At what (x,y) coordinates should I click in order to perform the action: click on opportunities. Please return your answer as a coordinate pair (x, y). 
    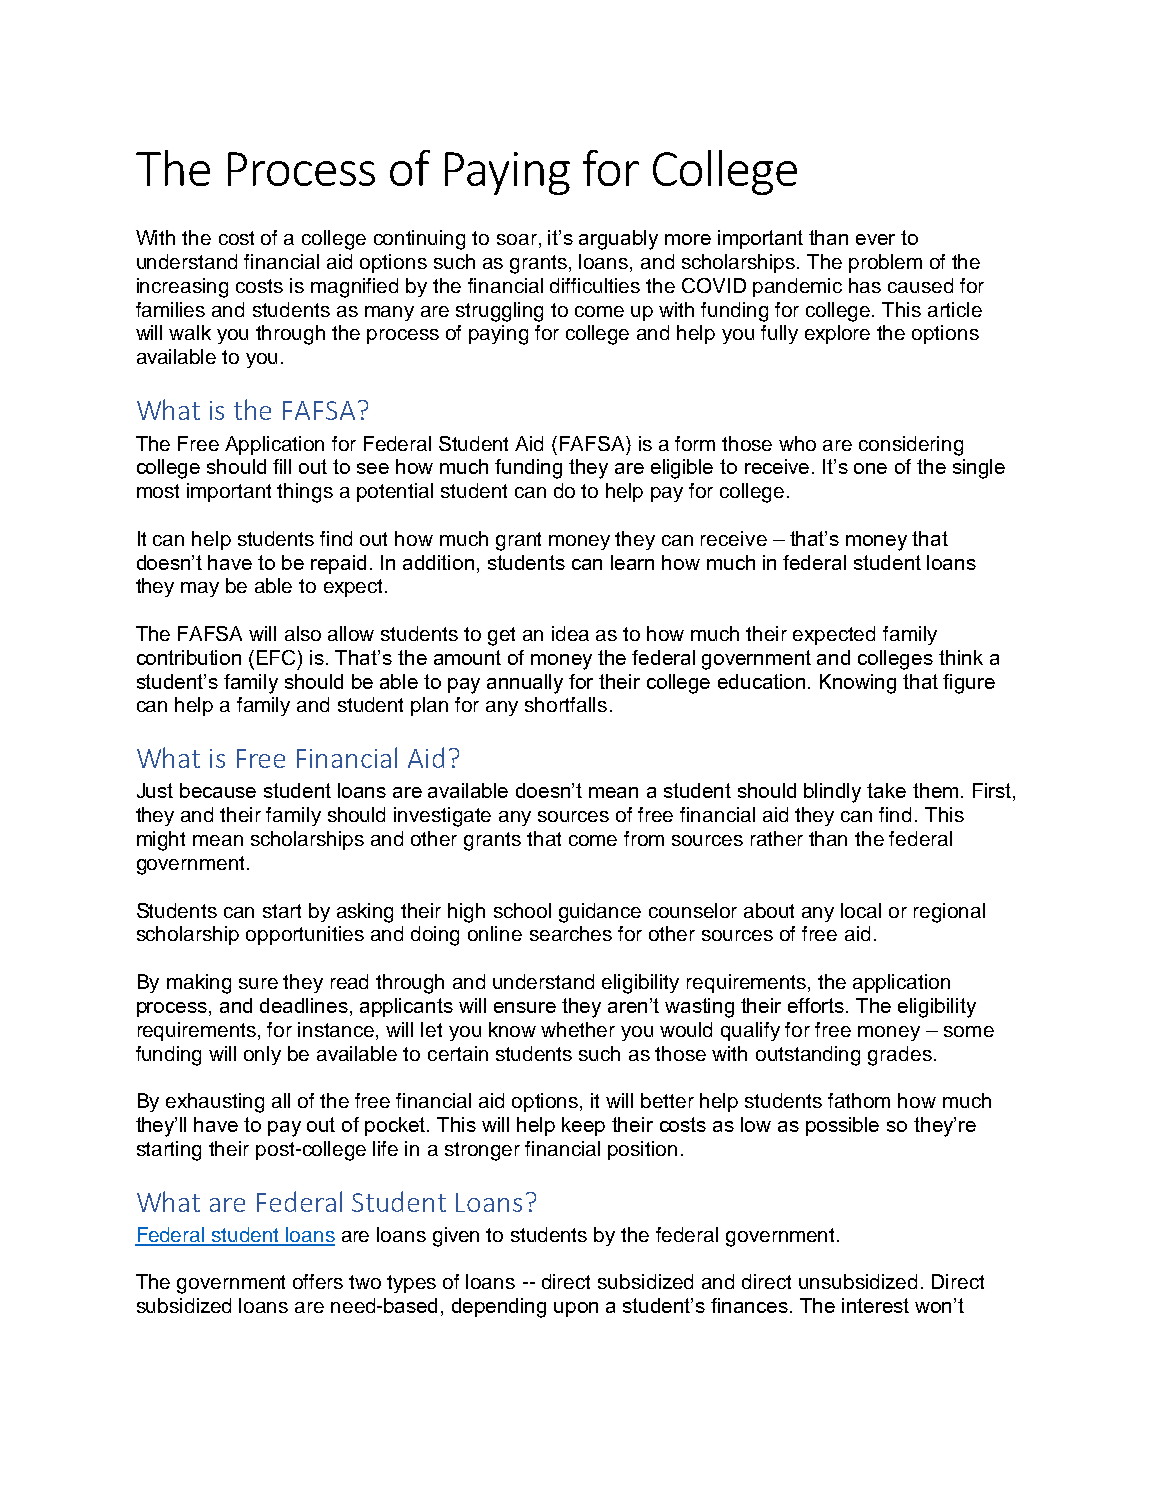
    Looking at the image, I should click on (305, 935).
